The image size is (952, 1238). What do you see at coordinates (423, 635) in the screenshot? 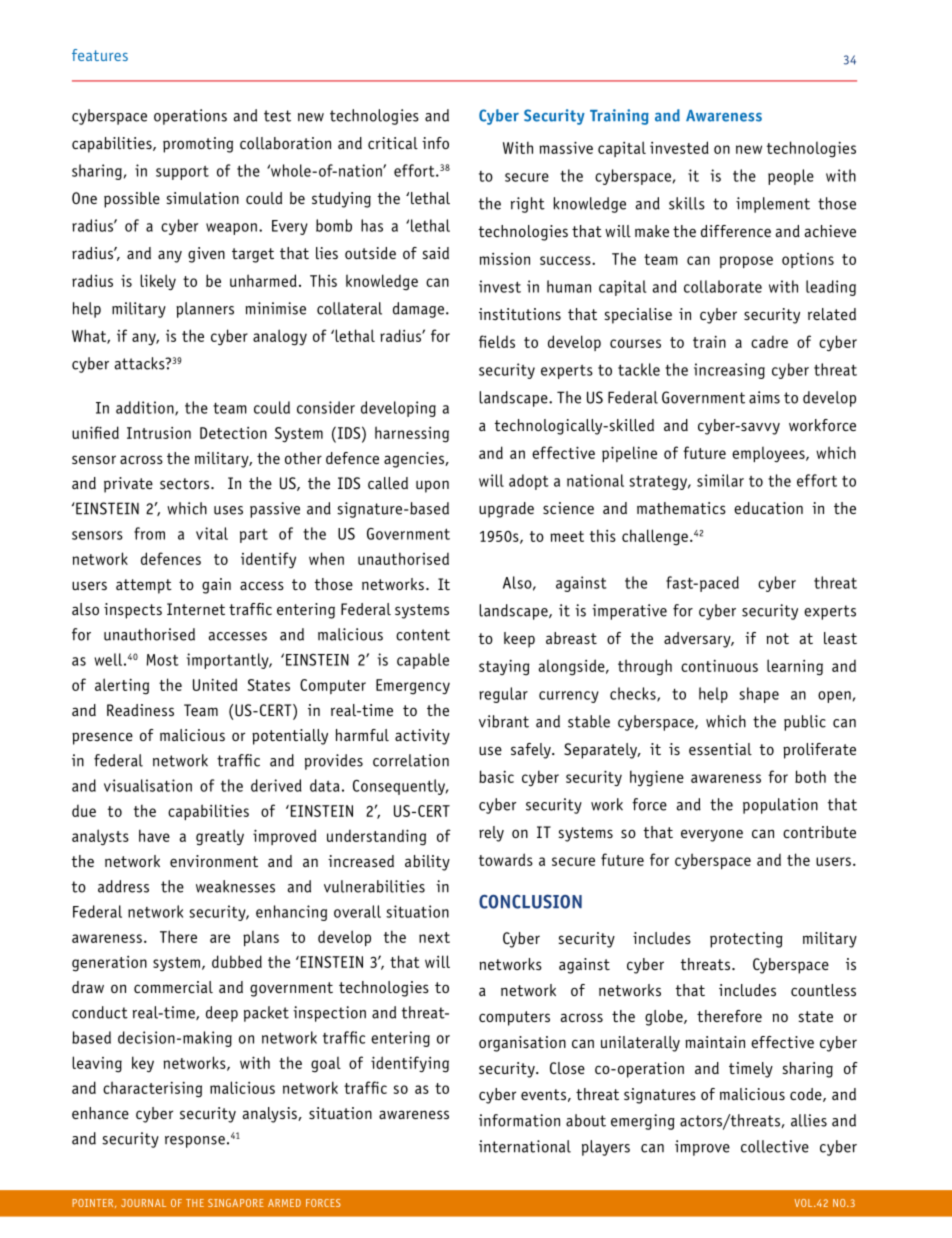
I see `content` at bounding box center [423, 635].
